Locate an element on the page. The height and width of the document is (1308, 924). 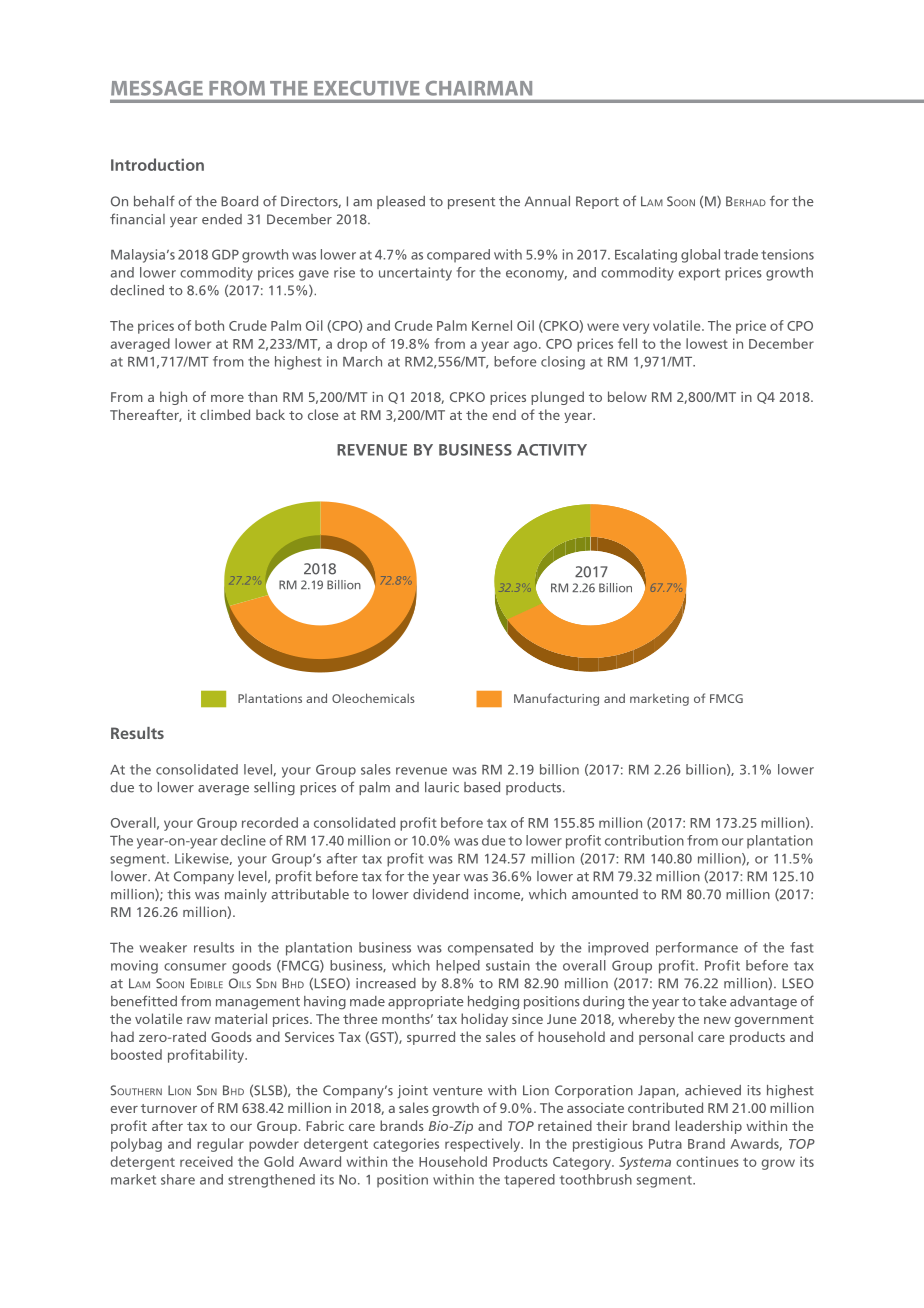
CHAIRMAN is located at coordinates (479, 88).
